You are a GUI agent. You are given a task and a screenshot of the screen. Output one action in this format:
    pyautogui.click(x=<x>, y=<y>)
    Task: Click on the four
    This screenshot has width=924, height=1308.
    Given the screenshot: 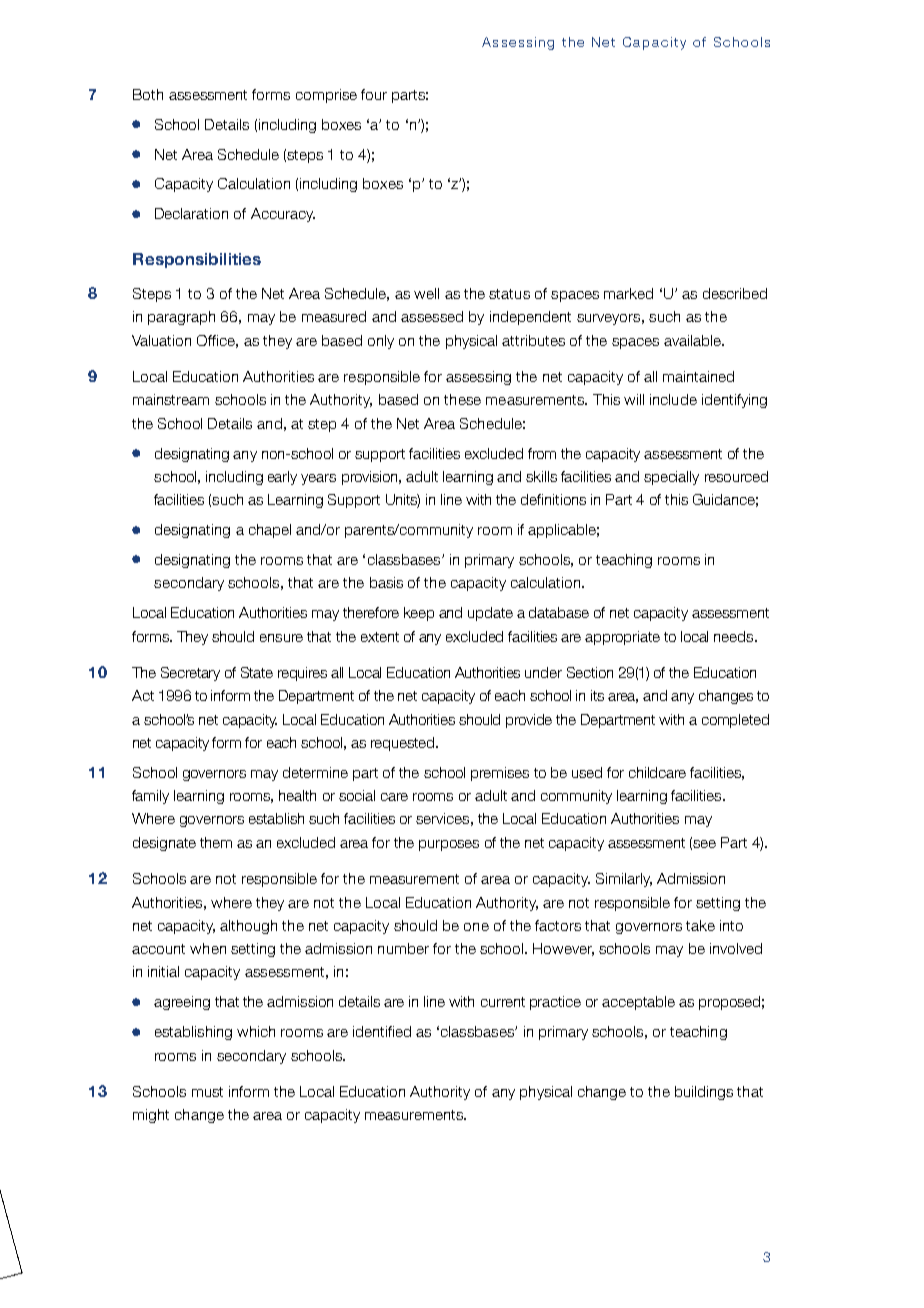 What is the action you would take?
    pyautogui.click(x=374, y=94)
